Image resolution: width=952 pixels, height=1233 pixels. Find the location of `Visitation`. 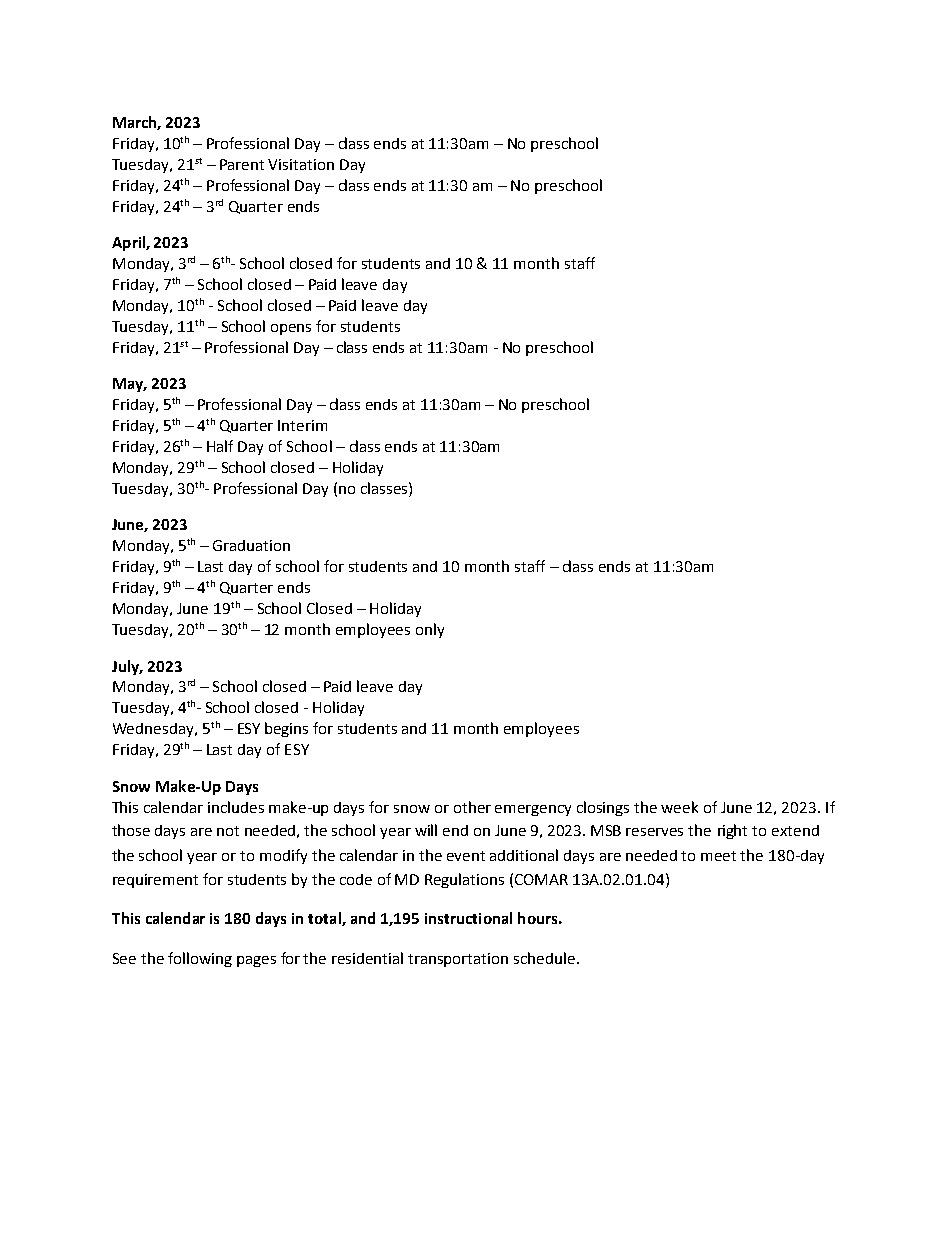

Visitation is located at coordinates (301, 164).
